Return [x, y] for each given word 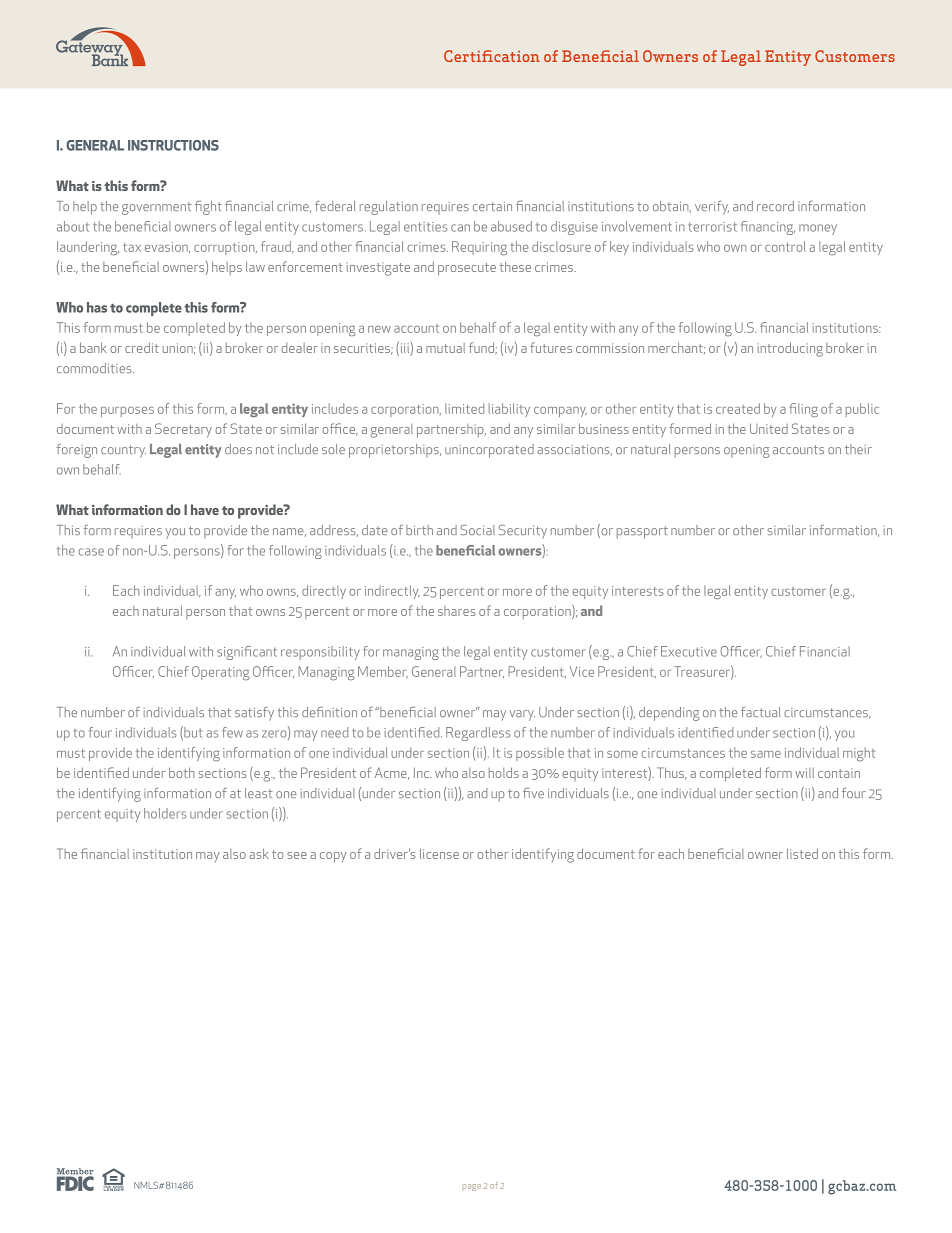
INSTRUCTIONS [173, 145]
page [472, 1187]
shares [456, 611]
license [439, 853]
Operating [221, 673]
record [775, 206]
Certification [492, 56]
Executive [689, 651]
